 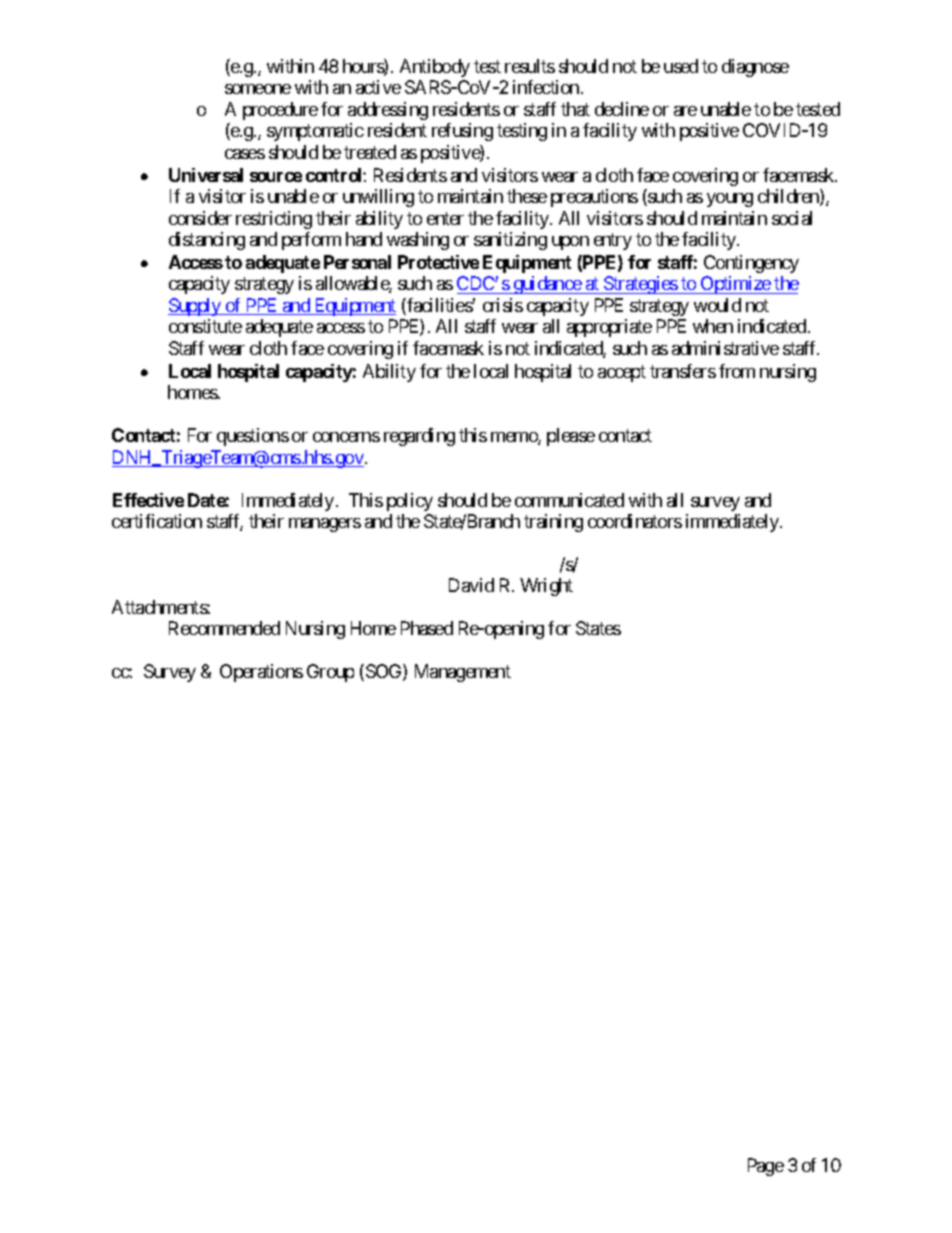 What do you see at coordinates (463, 673) in the screenshot?
I see `Management` at bounding box center [463, 673].
